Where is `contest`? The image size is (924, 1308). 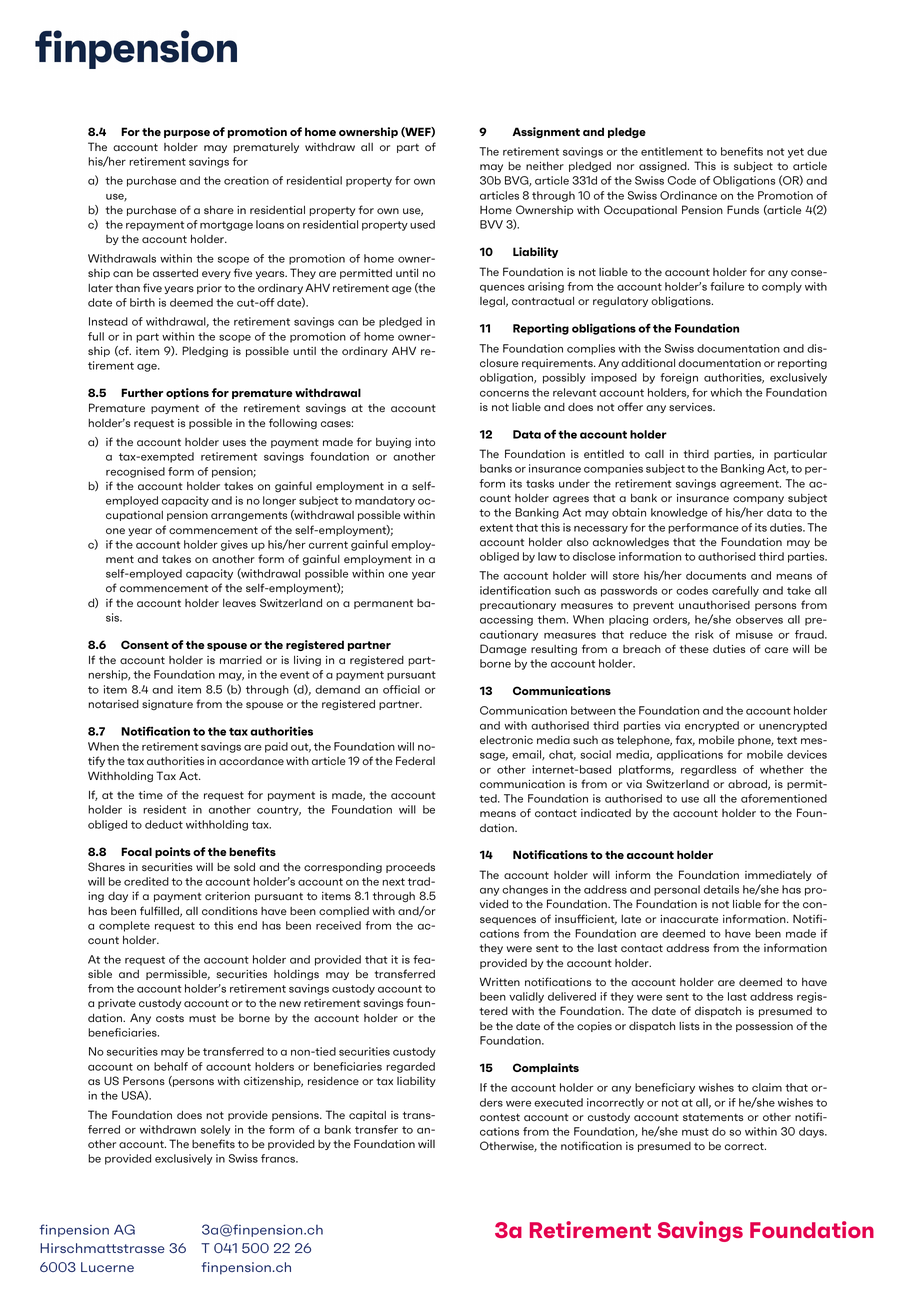
contest is located at coordinates (500, 1117).
